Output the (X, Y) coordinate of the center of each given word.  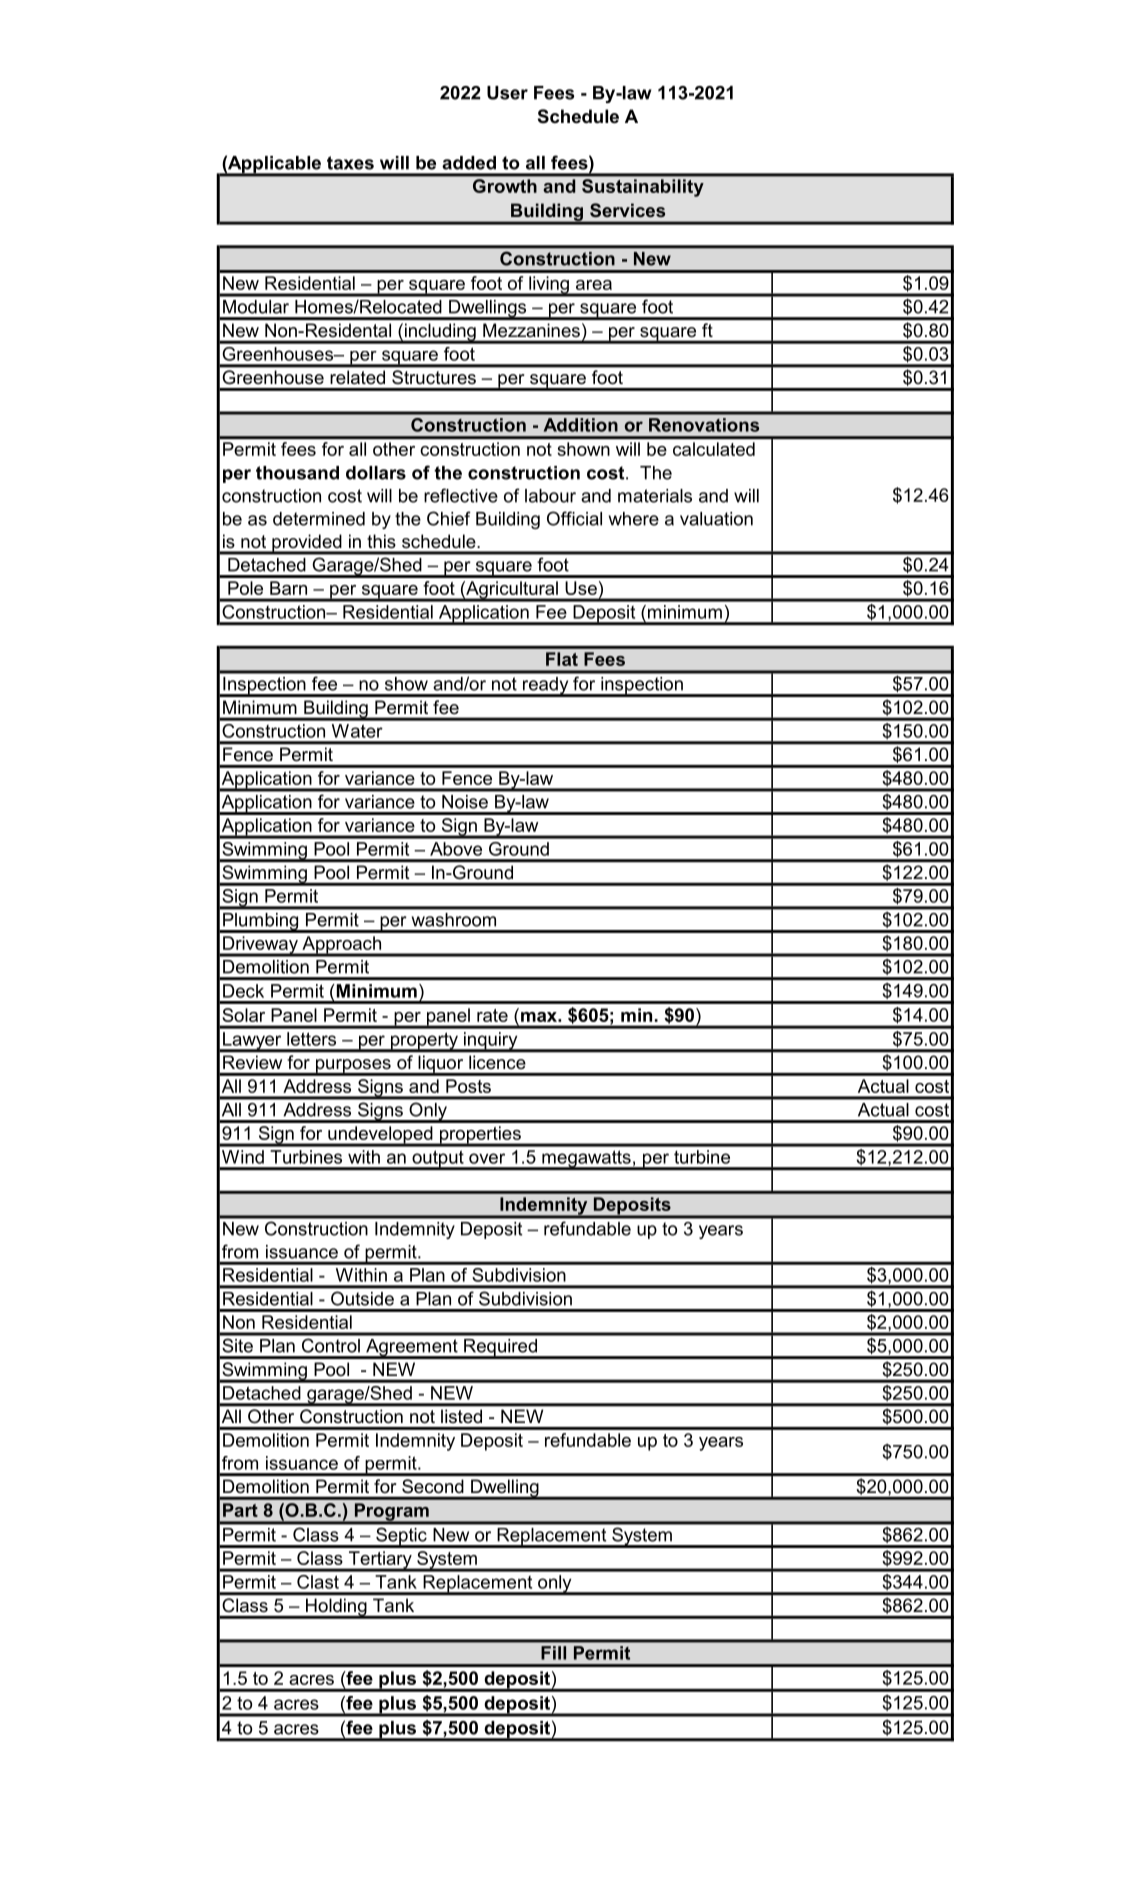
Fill (553, 1653)
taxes (350, 163)
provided (307, 544)
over (487, 1158)
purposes (353, 1067)
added (469, 163)
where (634, 519)
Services (627, 210)
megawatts (586, 1160)
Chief (449, 518)
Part (240, 1510)
